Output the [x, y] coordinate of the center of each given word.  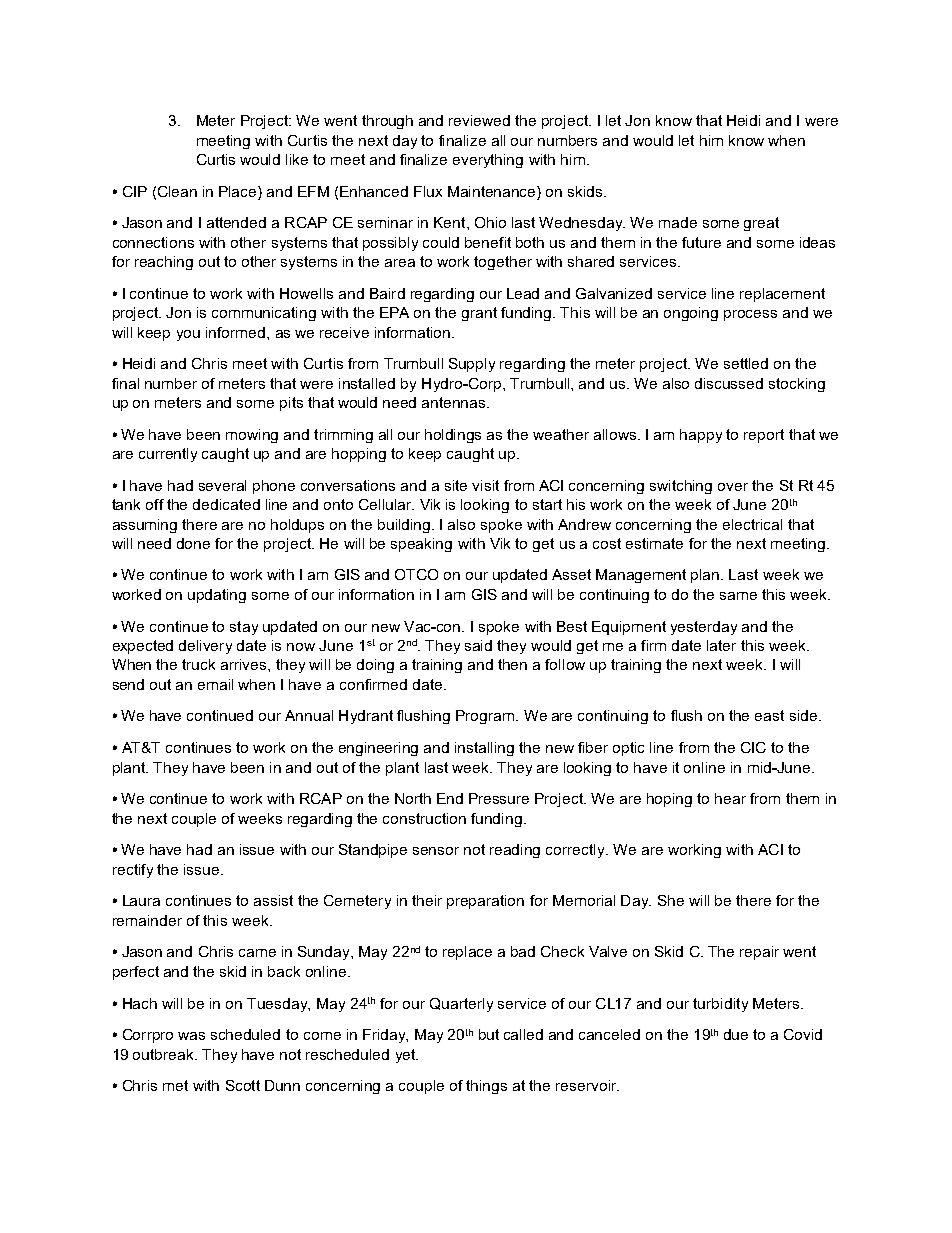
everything [488, 161]
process [750, 315]
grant [479, 314]
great [761, 224]
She [671, 900]
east [769, 715]
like [297, 159]
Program [485, 717]
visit [485, 485]
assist [273, 900]
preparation [485, 902]
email [215, 684]
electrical [752, 524]
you [188, 335]
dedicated [226, 504]
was [191, 1036]
